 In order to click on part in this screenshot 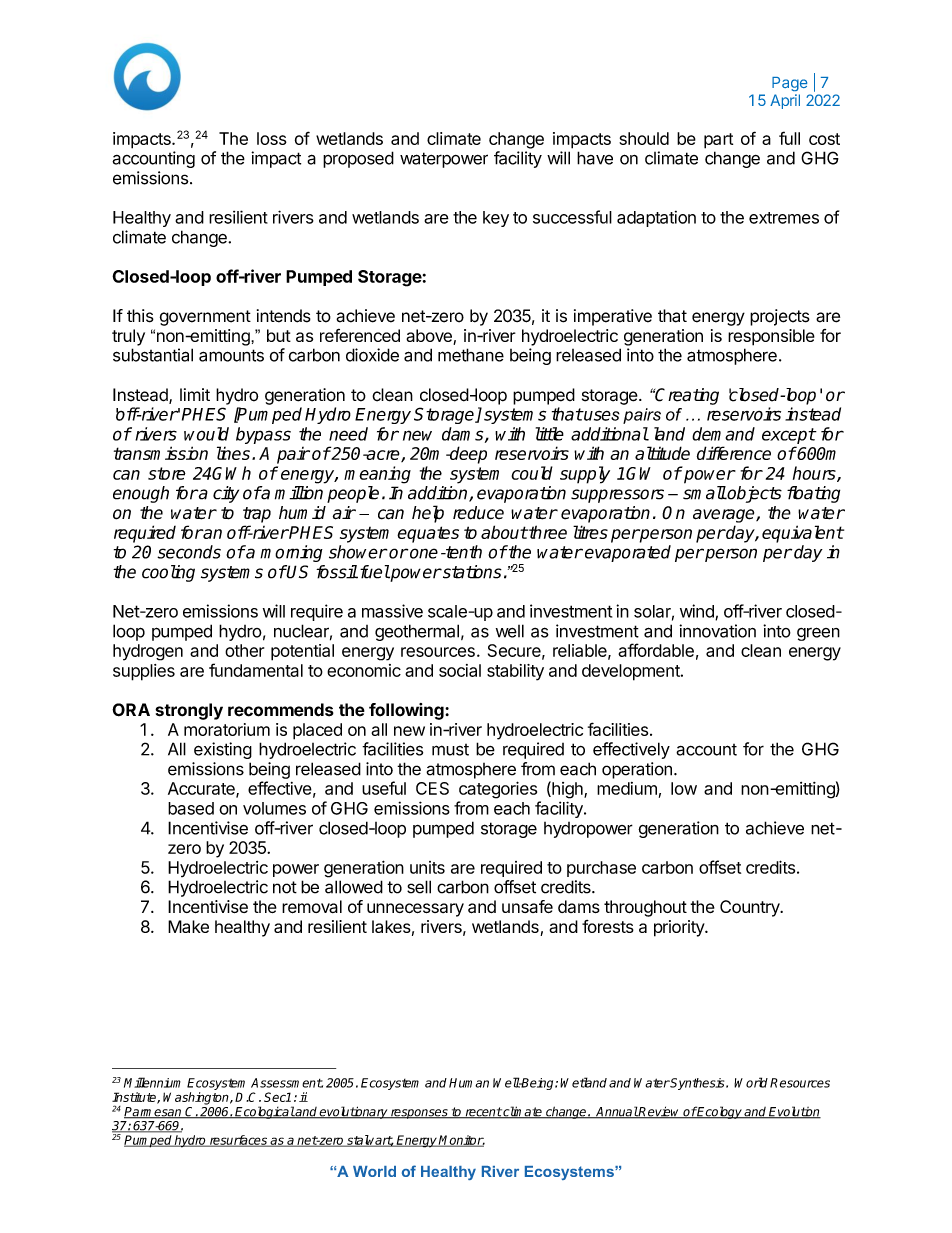, I will do `click(718, 141)`.
